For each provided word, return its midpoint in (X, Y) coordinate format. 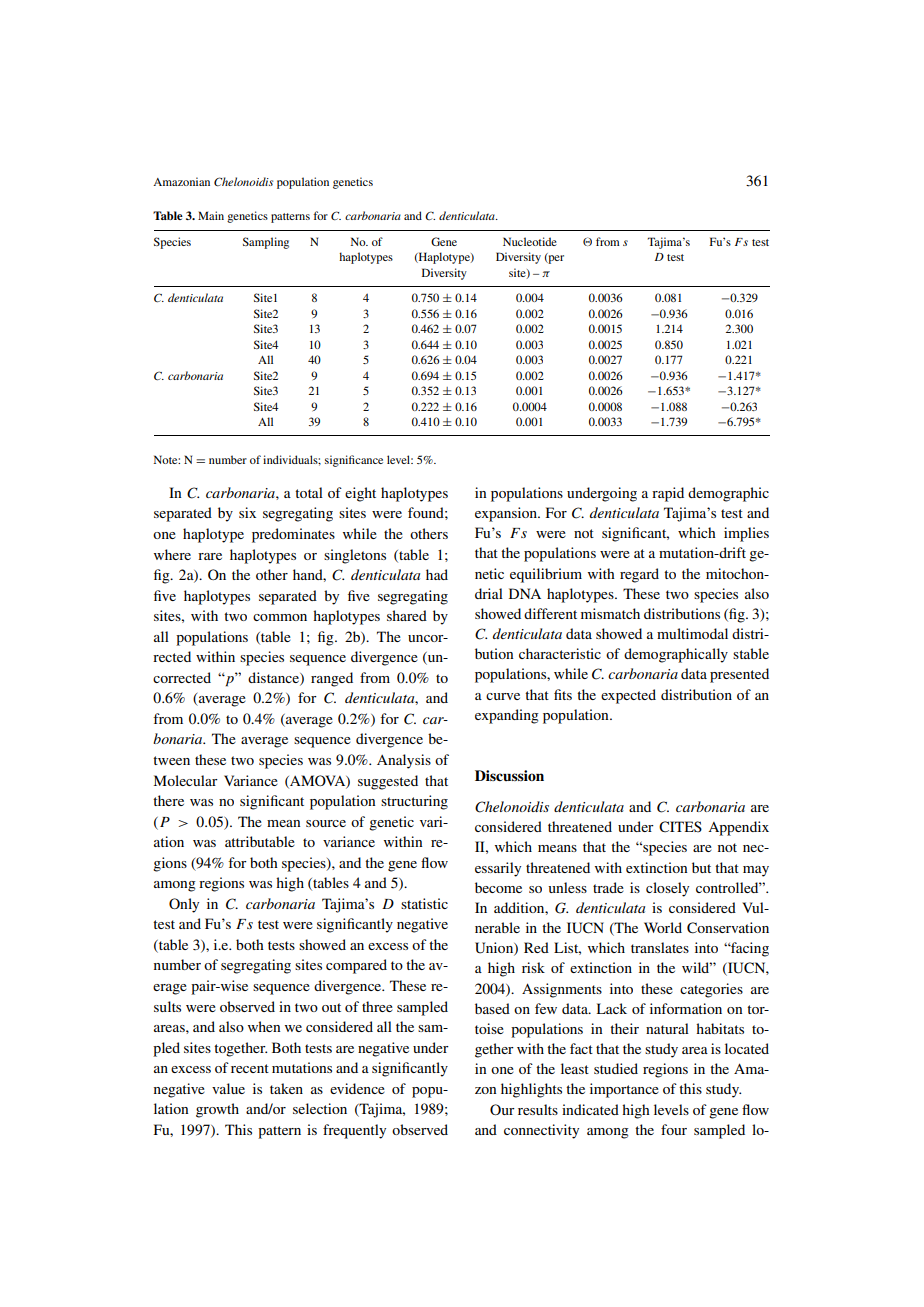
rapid (668, 494)
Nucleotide (530, 241)
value (228, 1088)
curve (503, 696)
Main (211, 215)
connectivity (541, 1131)
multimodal (692, 633)
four (674, 1129)
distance (274, 678)
